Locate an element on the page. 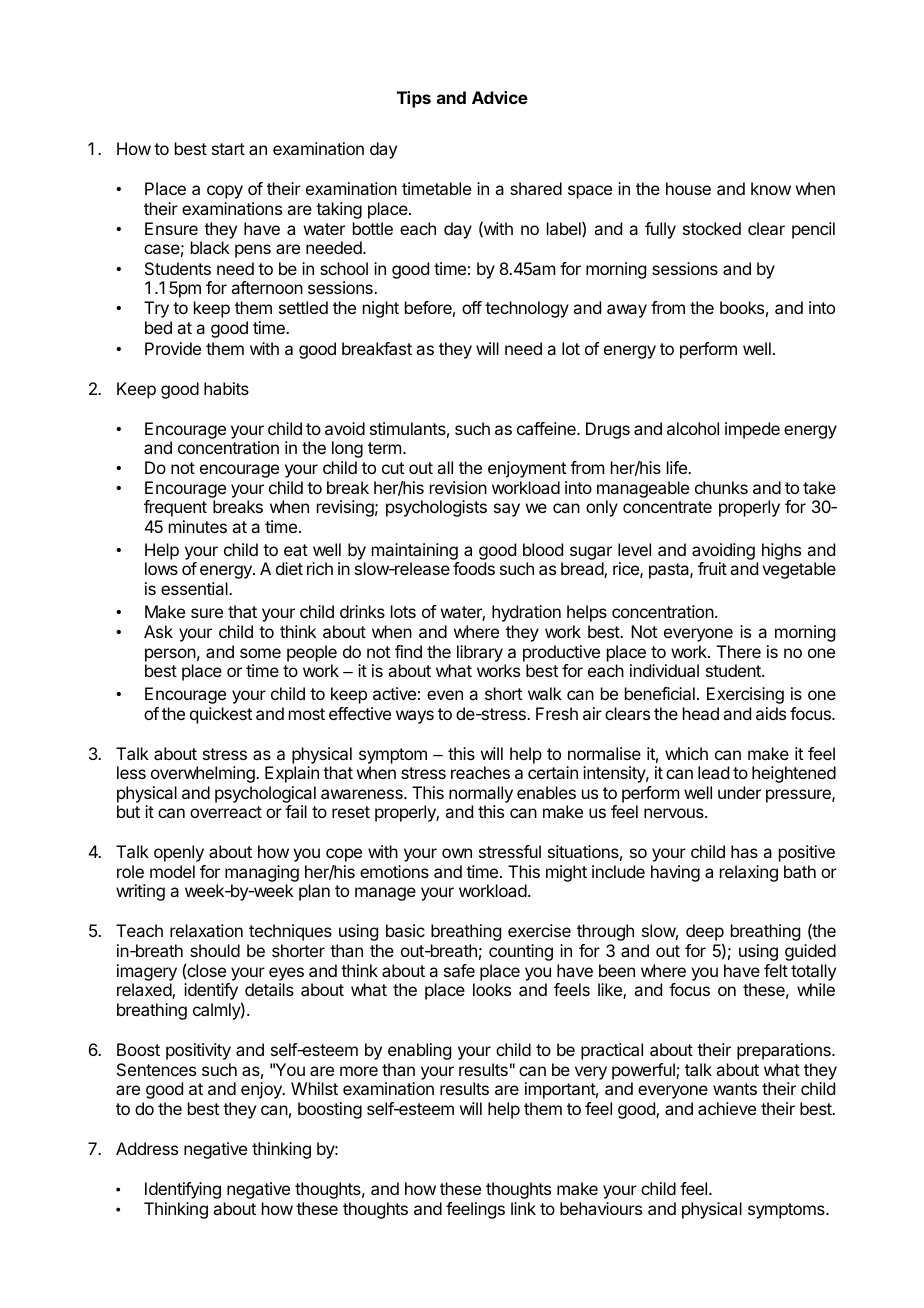  some is located at coordinates (260, 653).
